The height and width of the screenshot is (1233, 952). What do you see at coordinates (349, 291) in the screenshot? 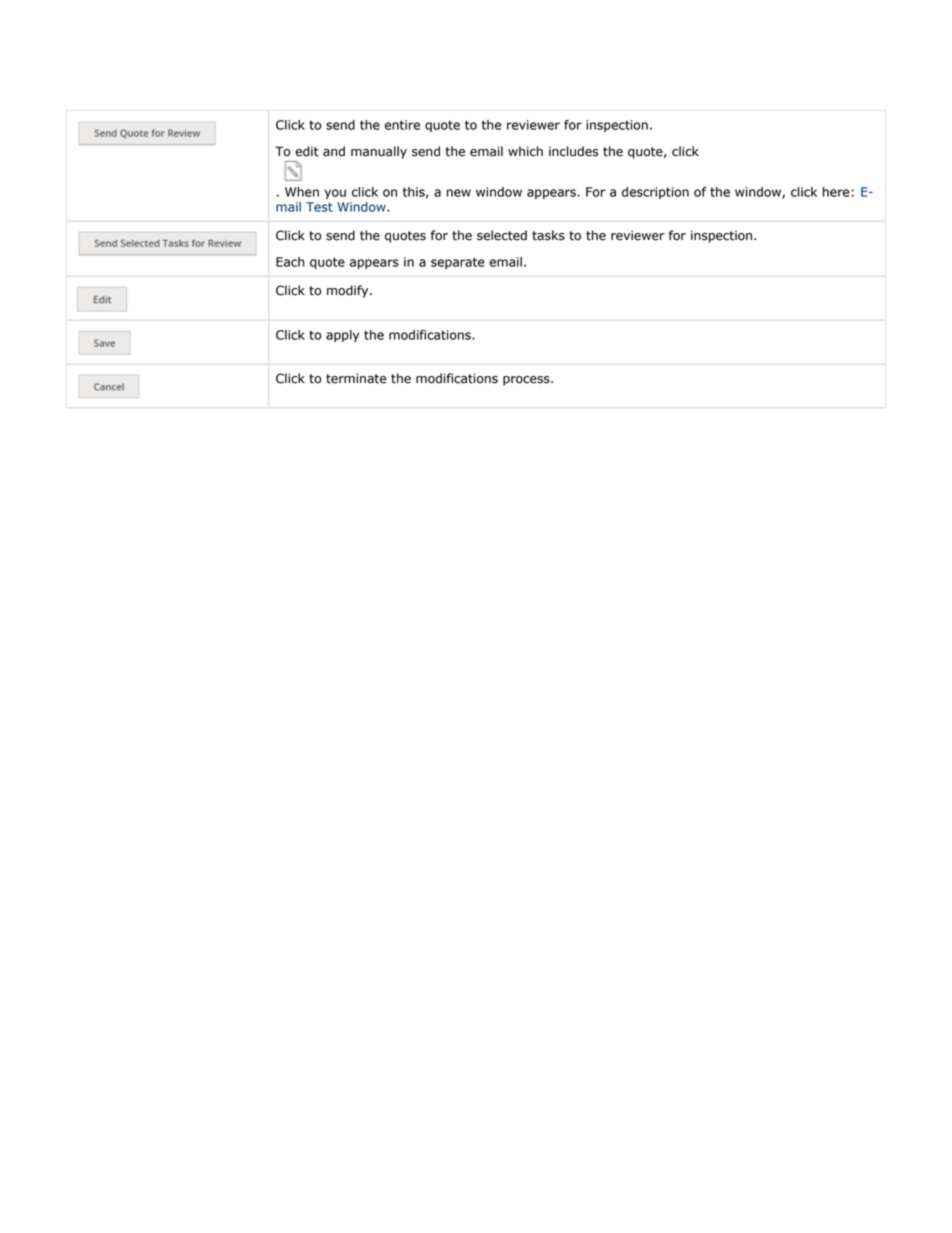
I see `modify` at bounding box center [349, 291].
